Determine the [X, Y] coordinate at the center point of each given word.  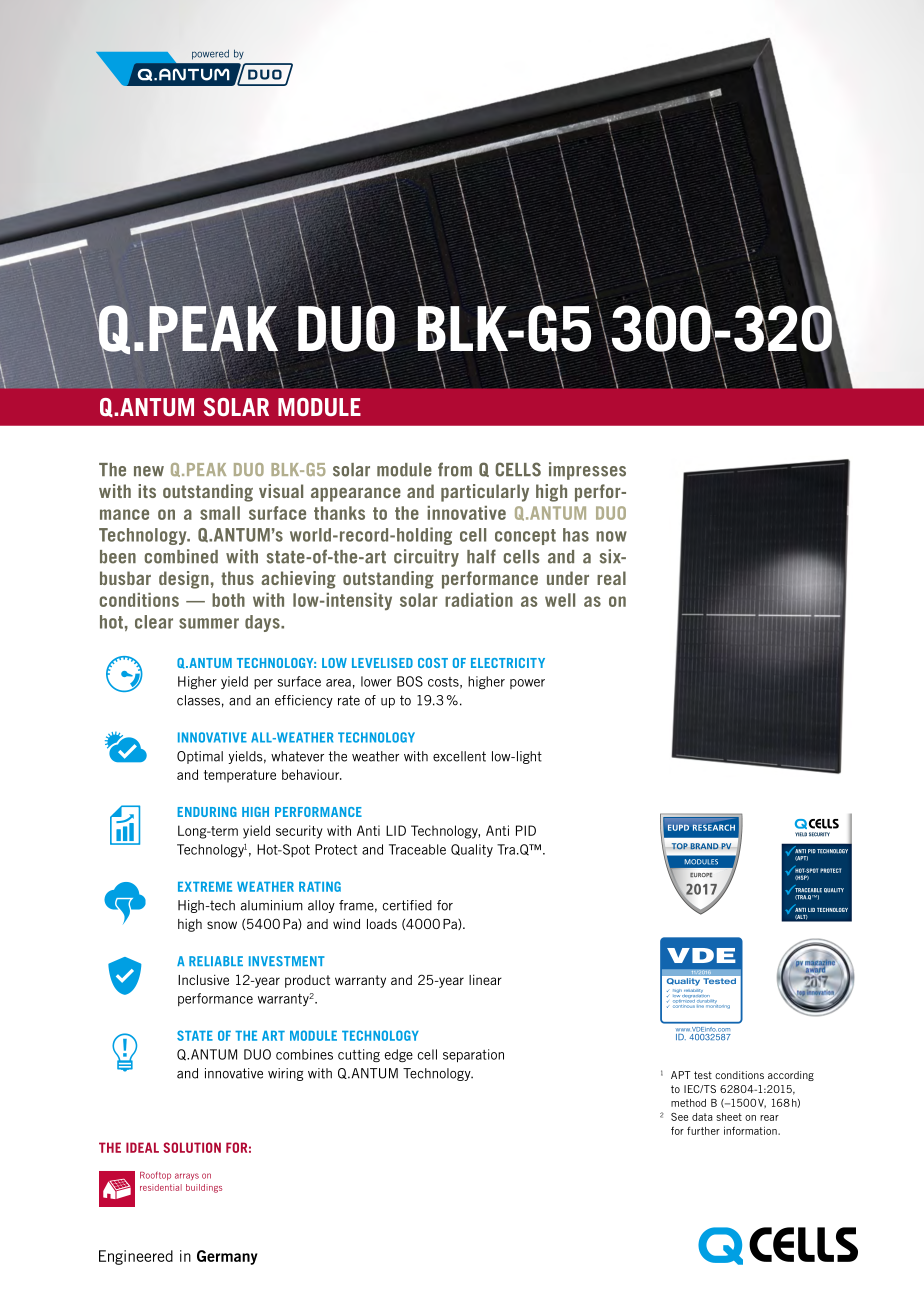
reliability [693, 992]
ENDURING [207, 812]
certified [407, 905]
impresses [587, 471]
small [220, 513]
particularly [485, 493]
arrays [187, 1176]
